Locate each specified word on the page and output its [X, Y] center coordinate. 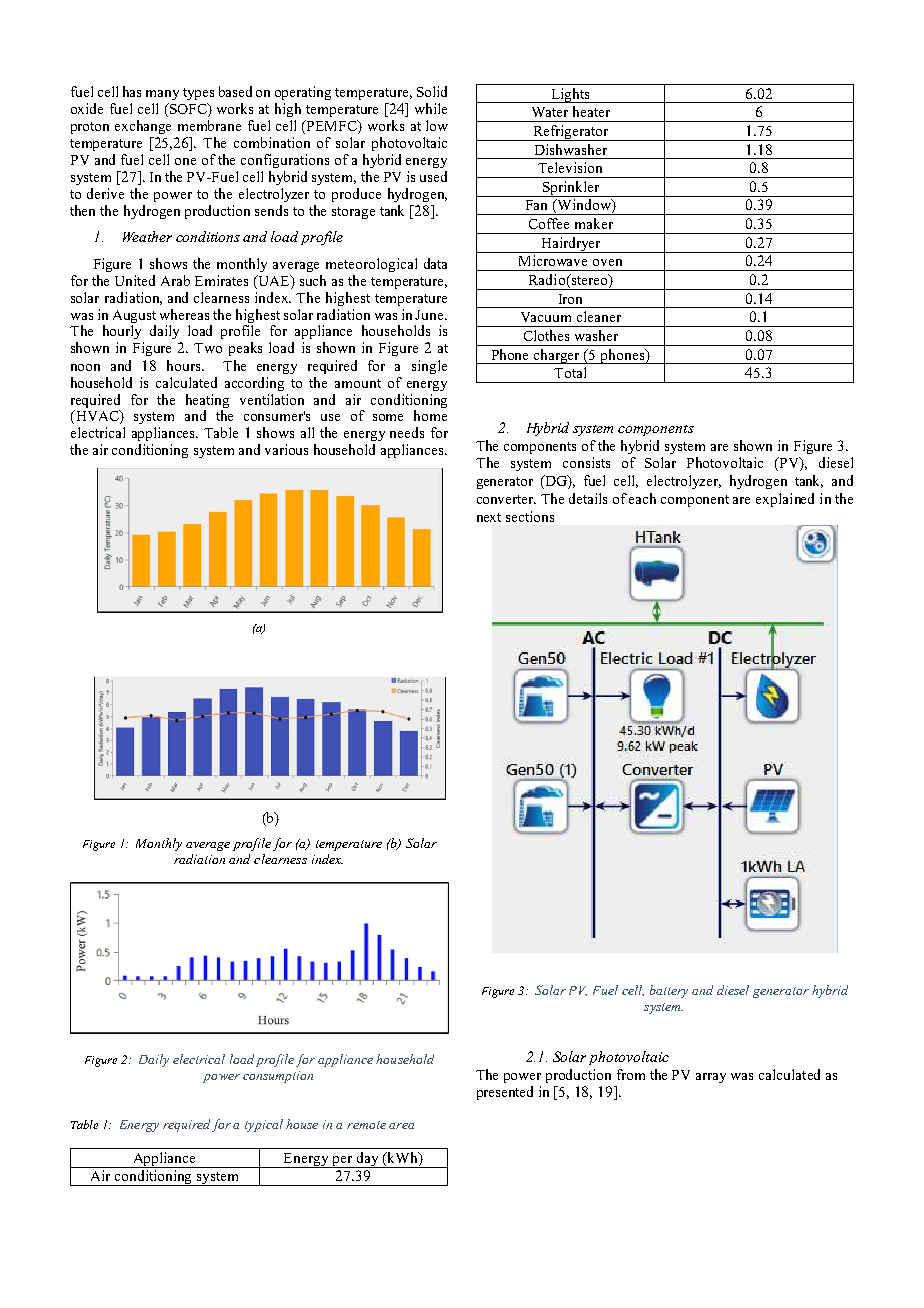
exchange [143, 127]
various [286, 449]
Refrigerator [571, 133]
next [489, 517]
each [642, 498]
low [437, 125]
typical [264, 1125]
